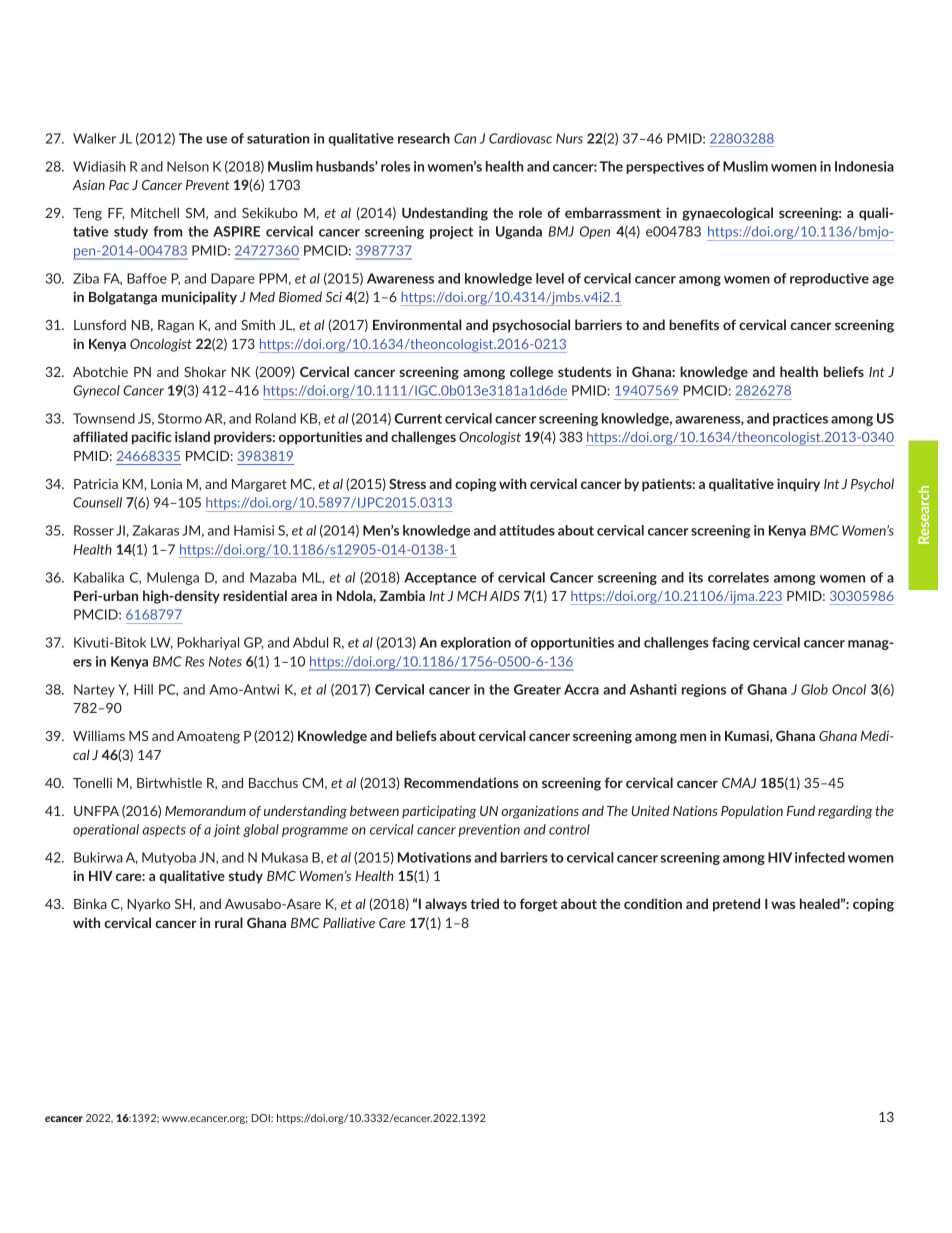 The width and height of the image is (952, 1233). What do you see at coordinates (864, 166) in the image?
I see `Indonesia` at bounding box center [864, 166].
